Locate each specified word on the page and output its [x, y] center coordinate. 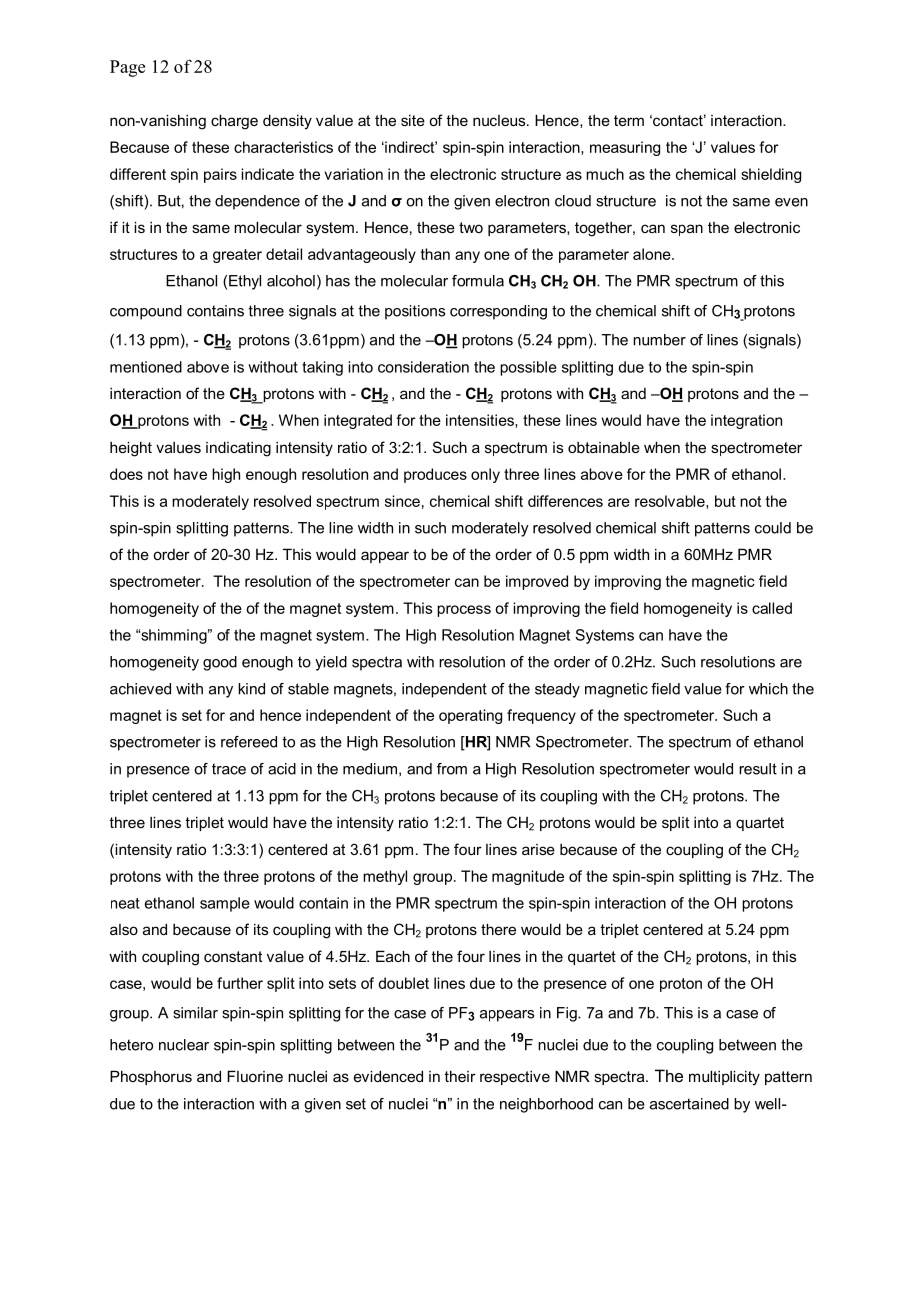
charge [234, 122]
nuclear [184, 1045]
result [758, 769]
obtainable [604, 447]
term [629, 120]
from [452, 769]
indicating [238, 449]
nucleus [500, 120]
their [460, 1076]
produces [435, 475]
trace [229, 769]
